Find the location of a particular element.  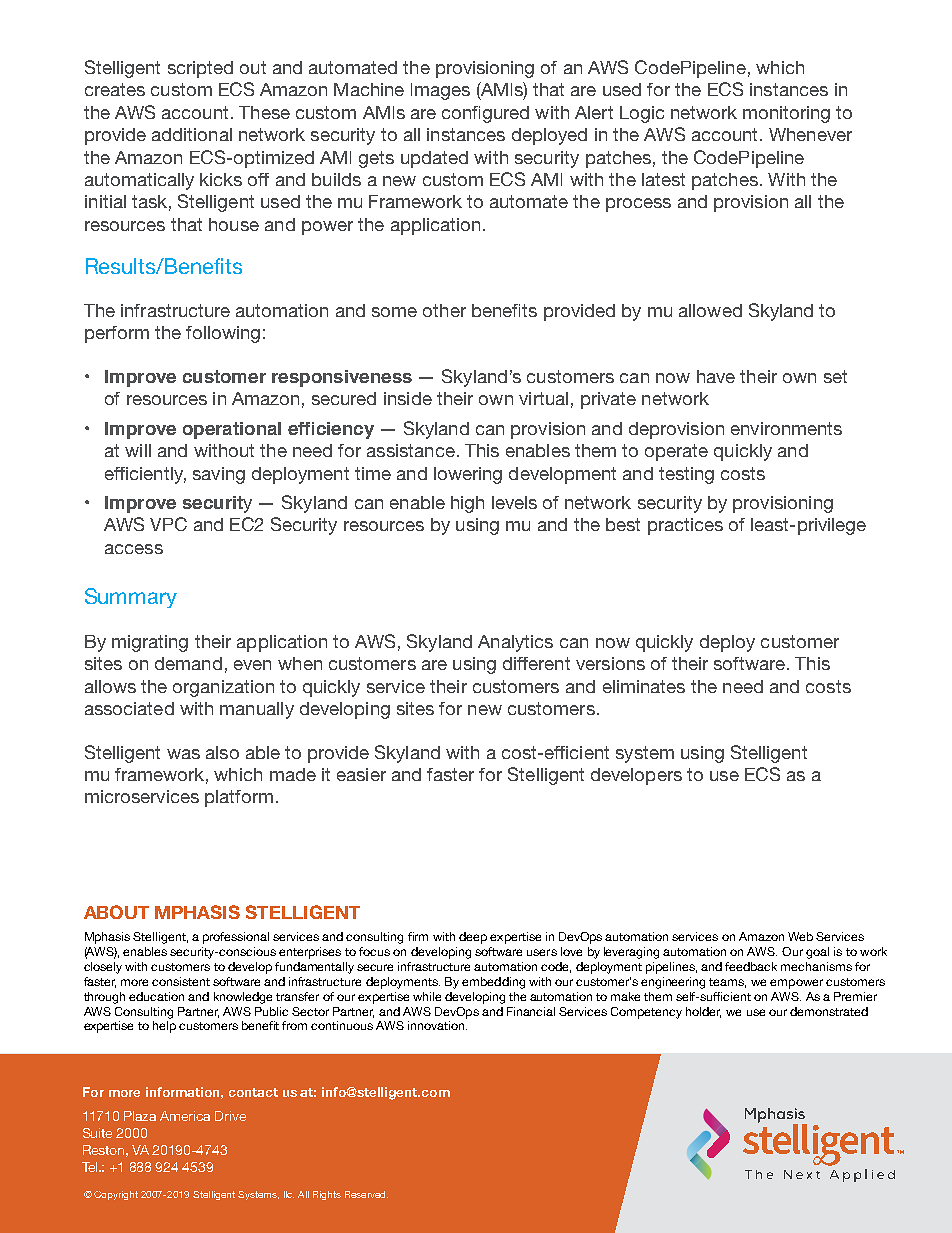

environments is located at coordinates (786, 428).
